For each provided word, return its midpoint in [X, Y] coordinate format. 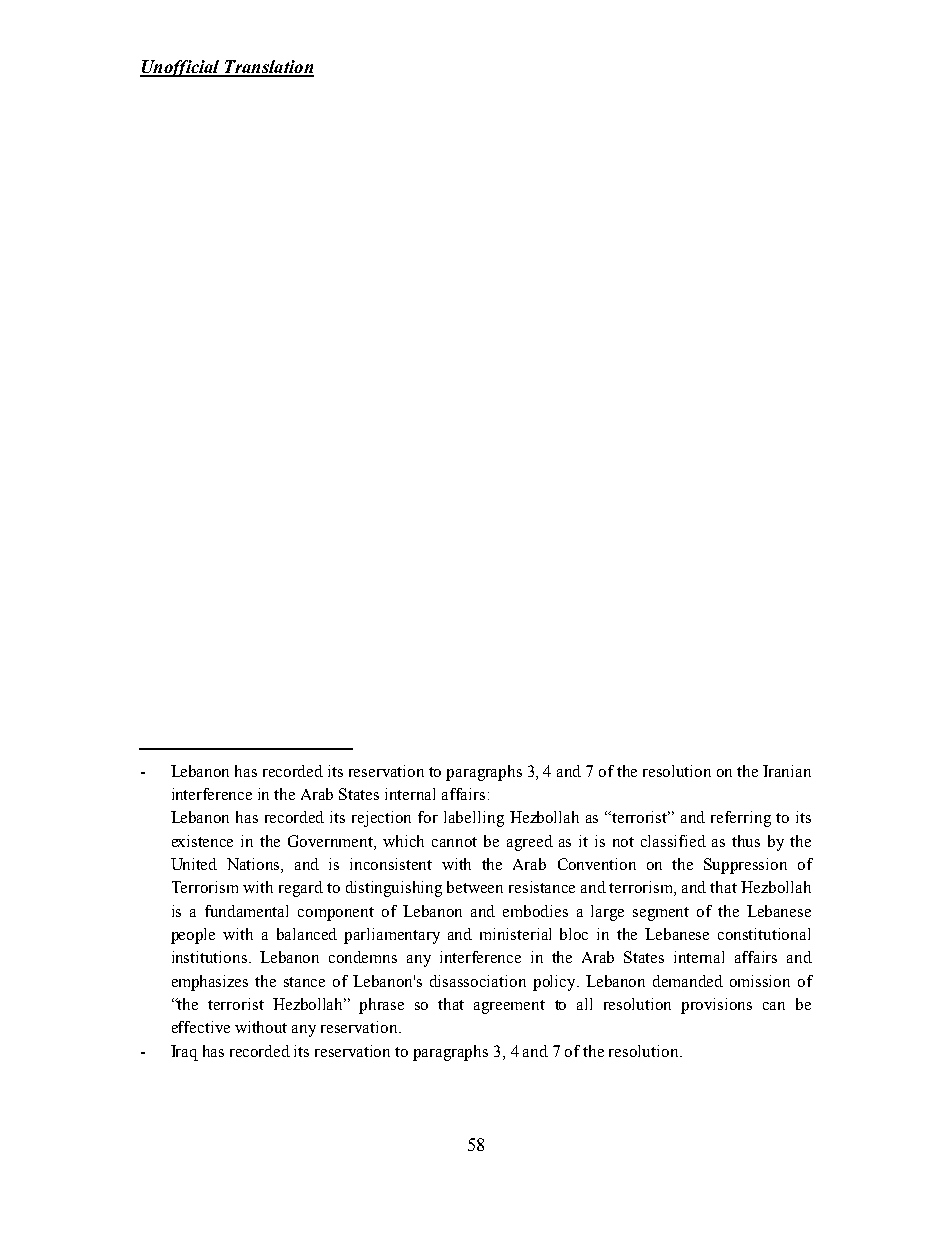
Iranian [787, 771]
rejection [381, 819]
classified [673, 841]
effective [201, 1027]
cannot [454, 842]
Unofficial [181, 68]
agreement [509, 1007]
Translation [268, 68]
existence [202, 841]
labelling [474, 819]
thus [746, 841]
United [194, 864]
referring [741, 819]
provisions [716, 1006]
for [428, 817]
